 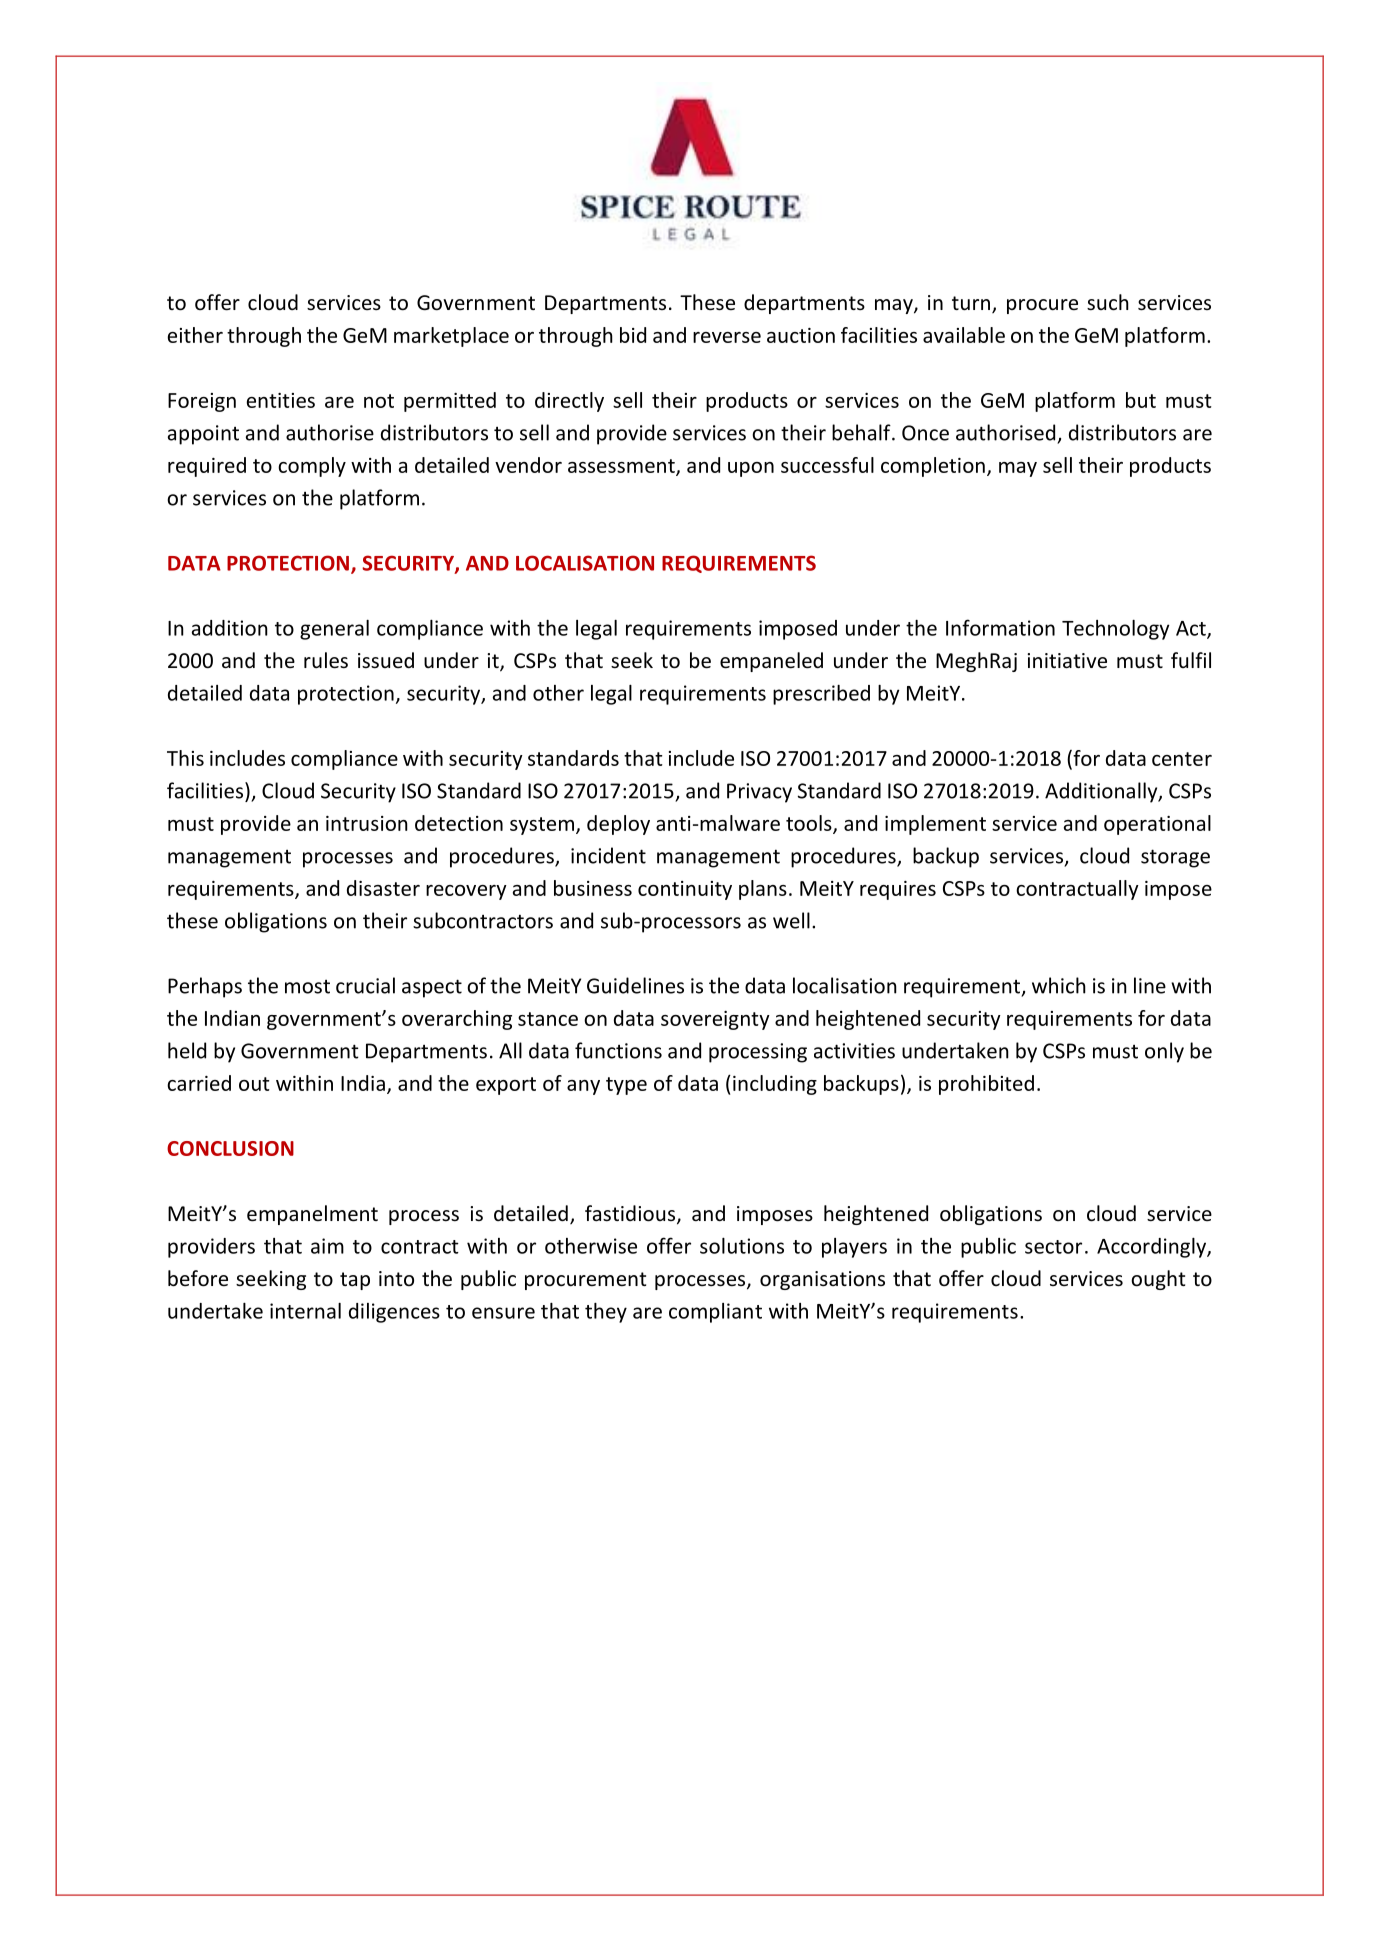 What do you see at coordinates (1115, 630) in the screenshot?
I see `Technology` at bounding box center [1115, 630].
